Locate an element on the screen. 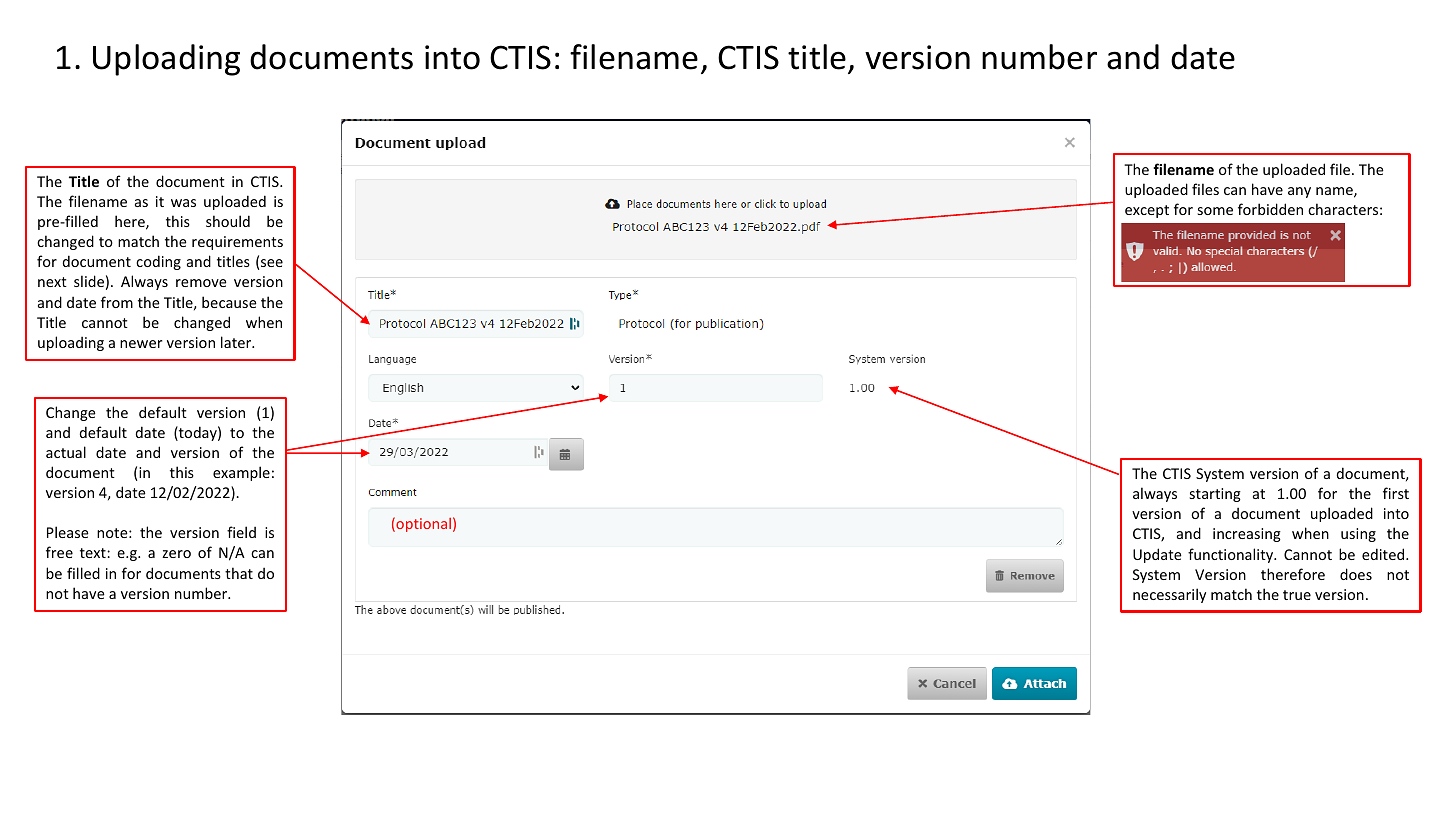 Image resolution: width=1456 pixels, height=819 pixels. starting is located at coordinates (1215, 495).
